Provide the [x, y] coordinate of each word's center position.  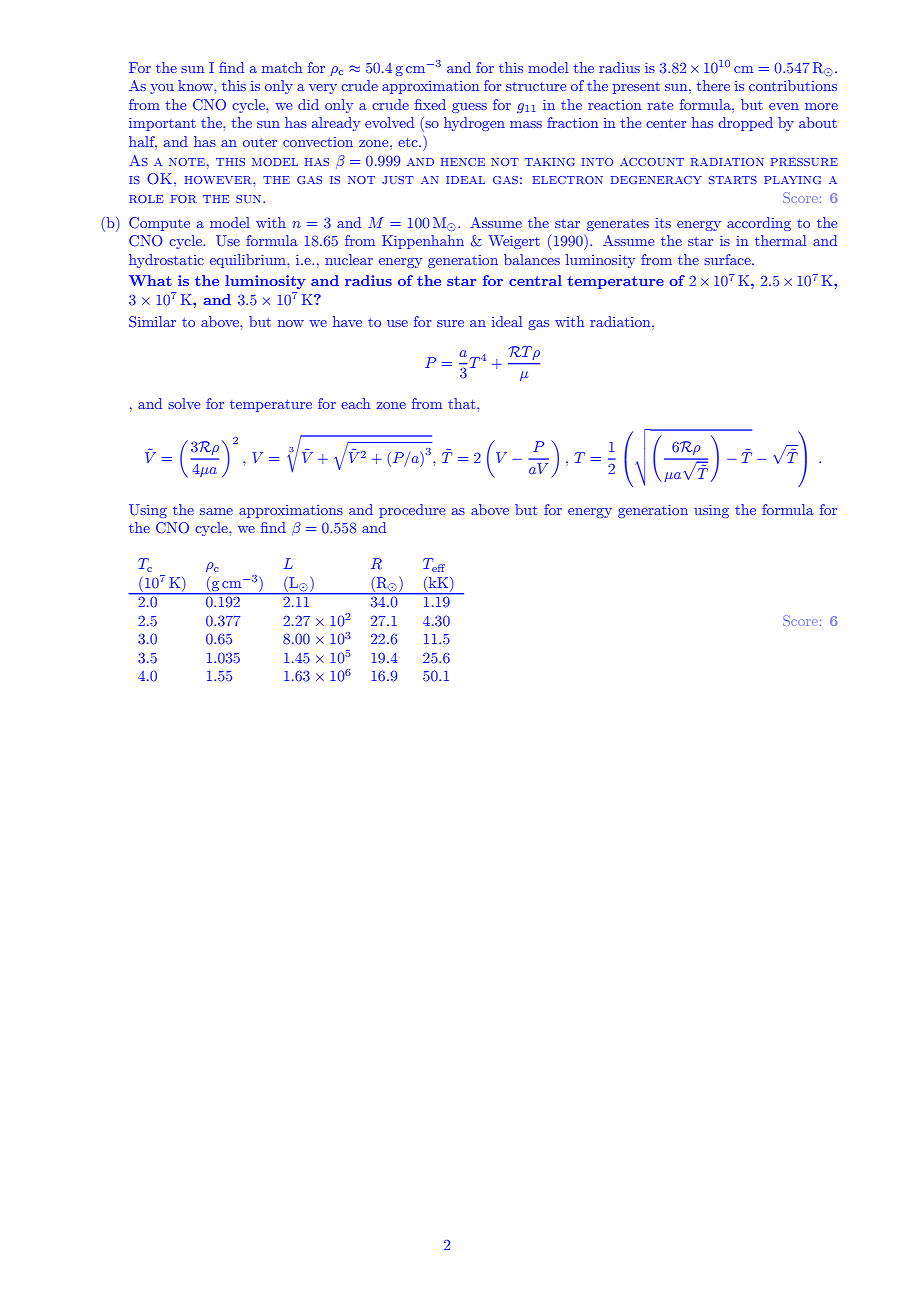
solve [184, 403]
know [196, 85]
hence [463, 162]
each [355, 403]
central [535, 280]
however [219, 180]
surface [728, 259]
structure [536, 86]
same [216, 511]
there [713, 85]
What [150, 280]
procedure [412, 511]
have [347, 321]
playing [792, 180]
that [463, 403]
